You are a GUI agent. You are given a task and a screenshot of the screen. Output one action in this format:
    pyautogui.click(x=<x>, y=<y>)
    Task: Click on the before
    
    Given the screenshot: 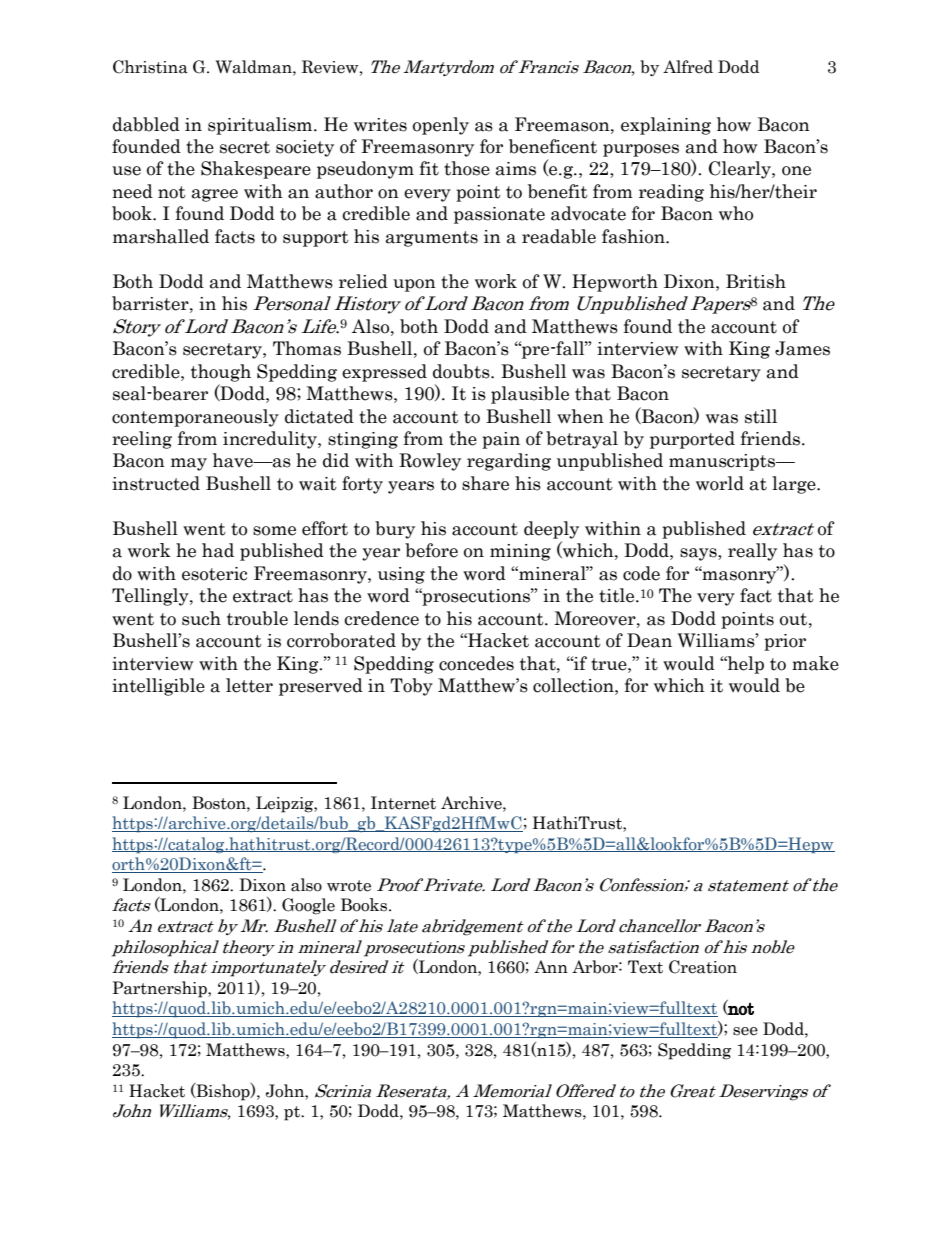 What is the action you would take?
    pyautogui.click(x=431, y=550)
